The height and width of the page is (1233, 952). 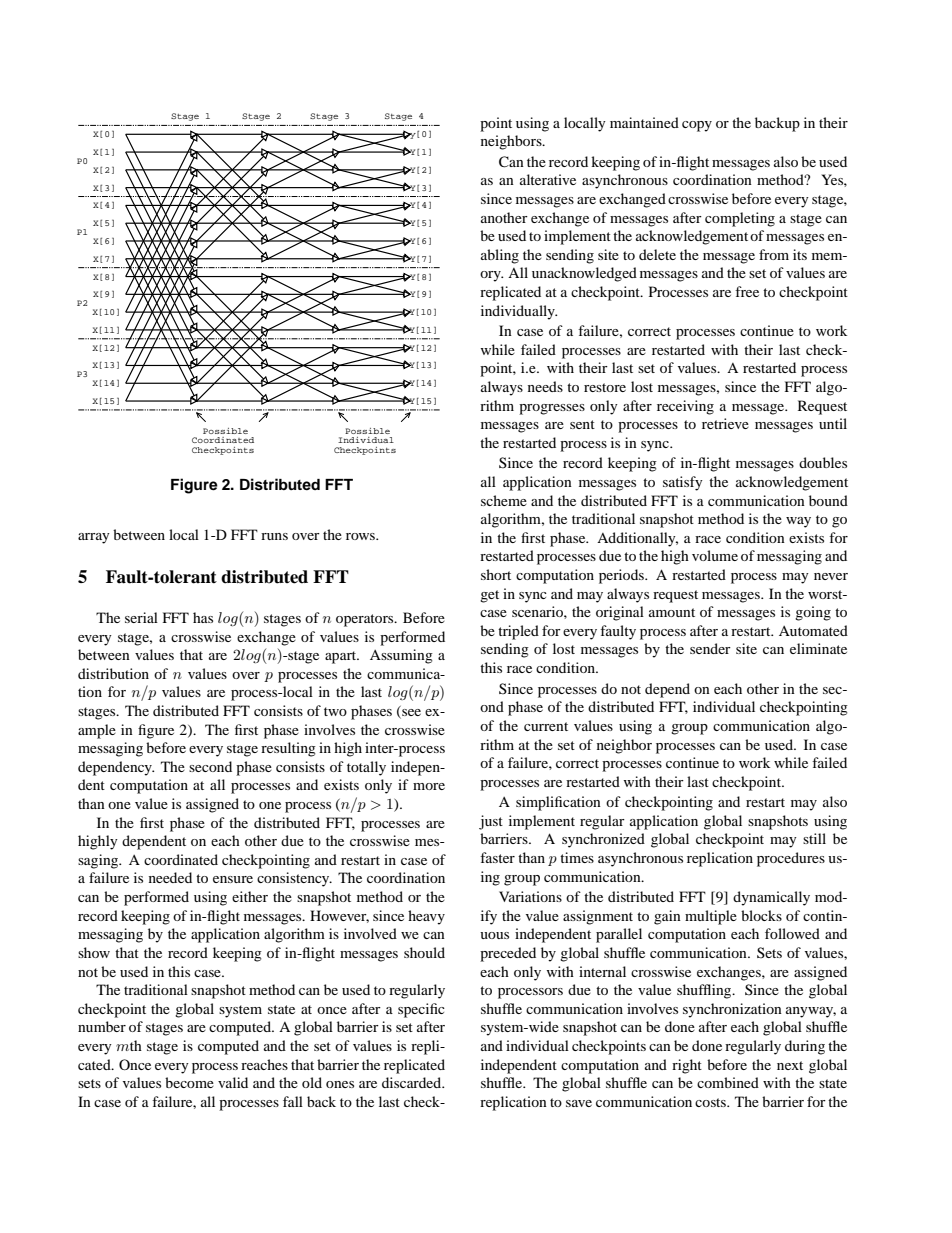 What do you see at coordinates (644, 122) in the page?
I see `maintained` at bounding box center [644, 122].
